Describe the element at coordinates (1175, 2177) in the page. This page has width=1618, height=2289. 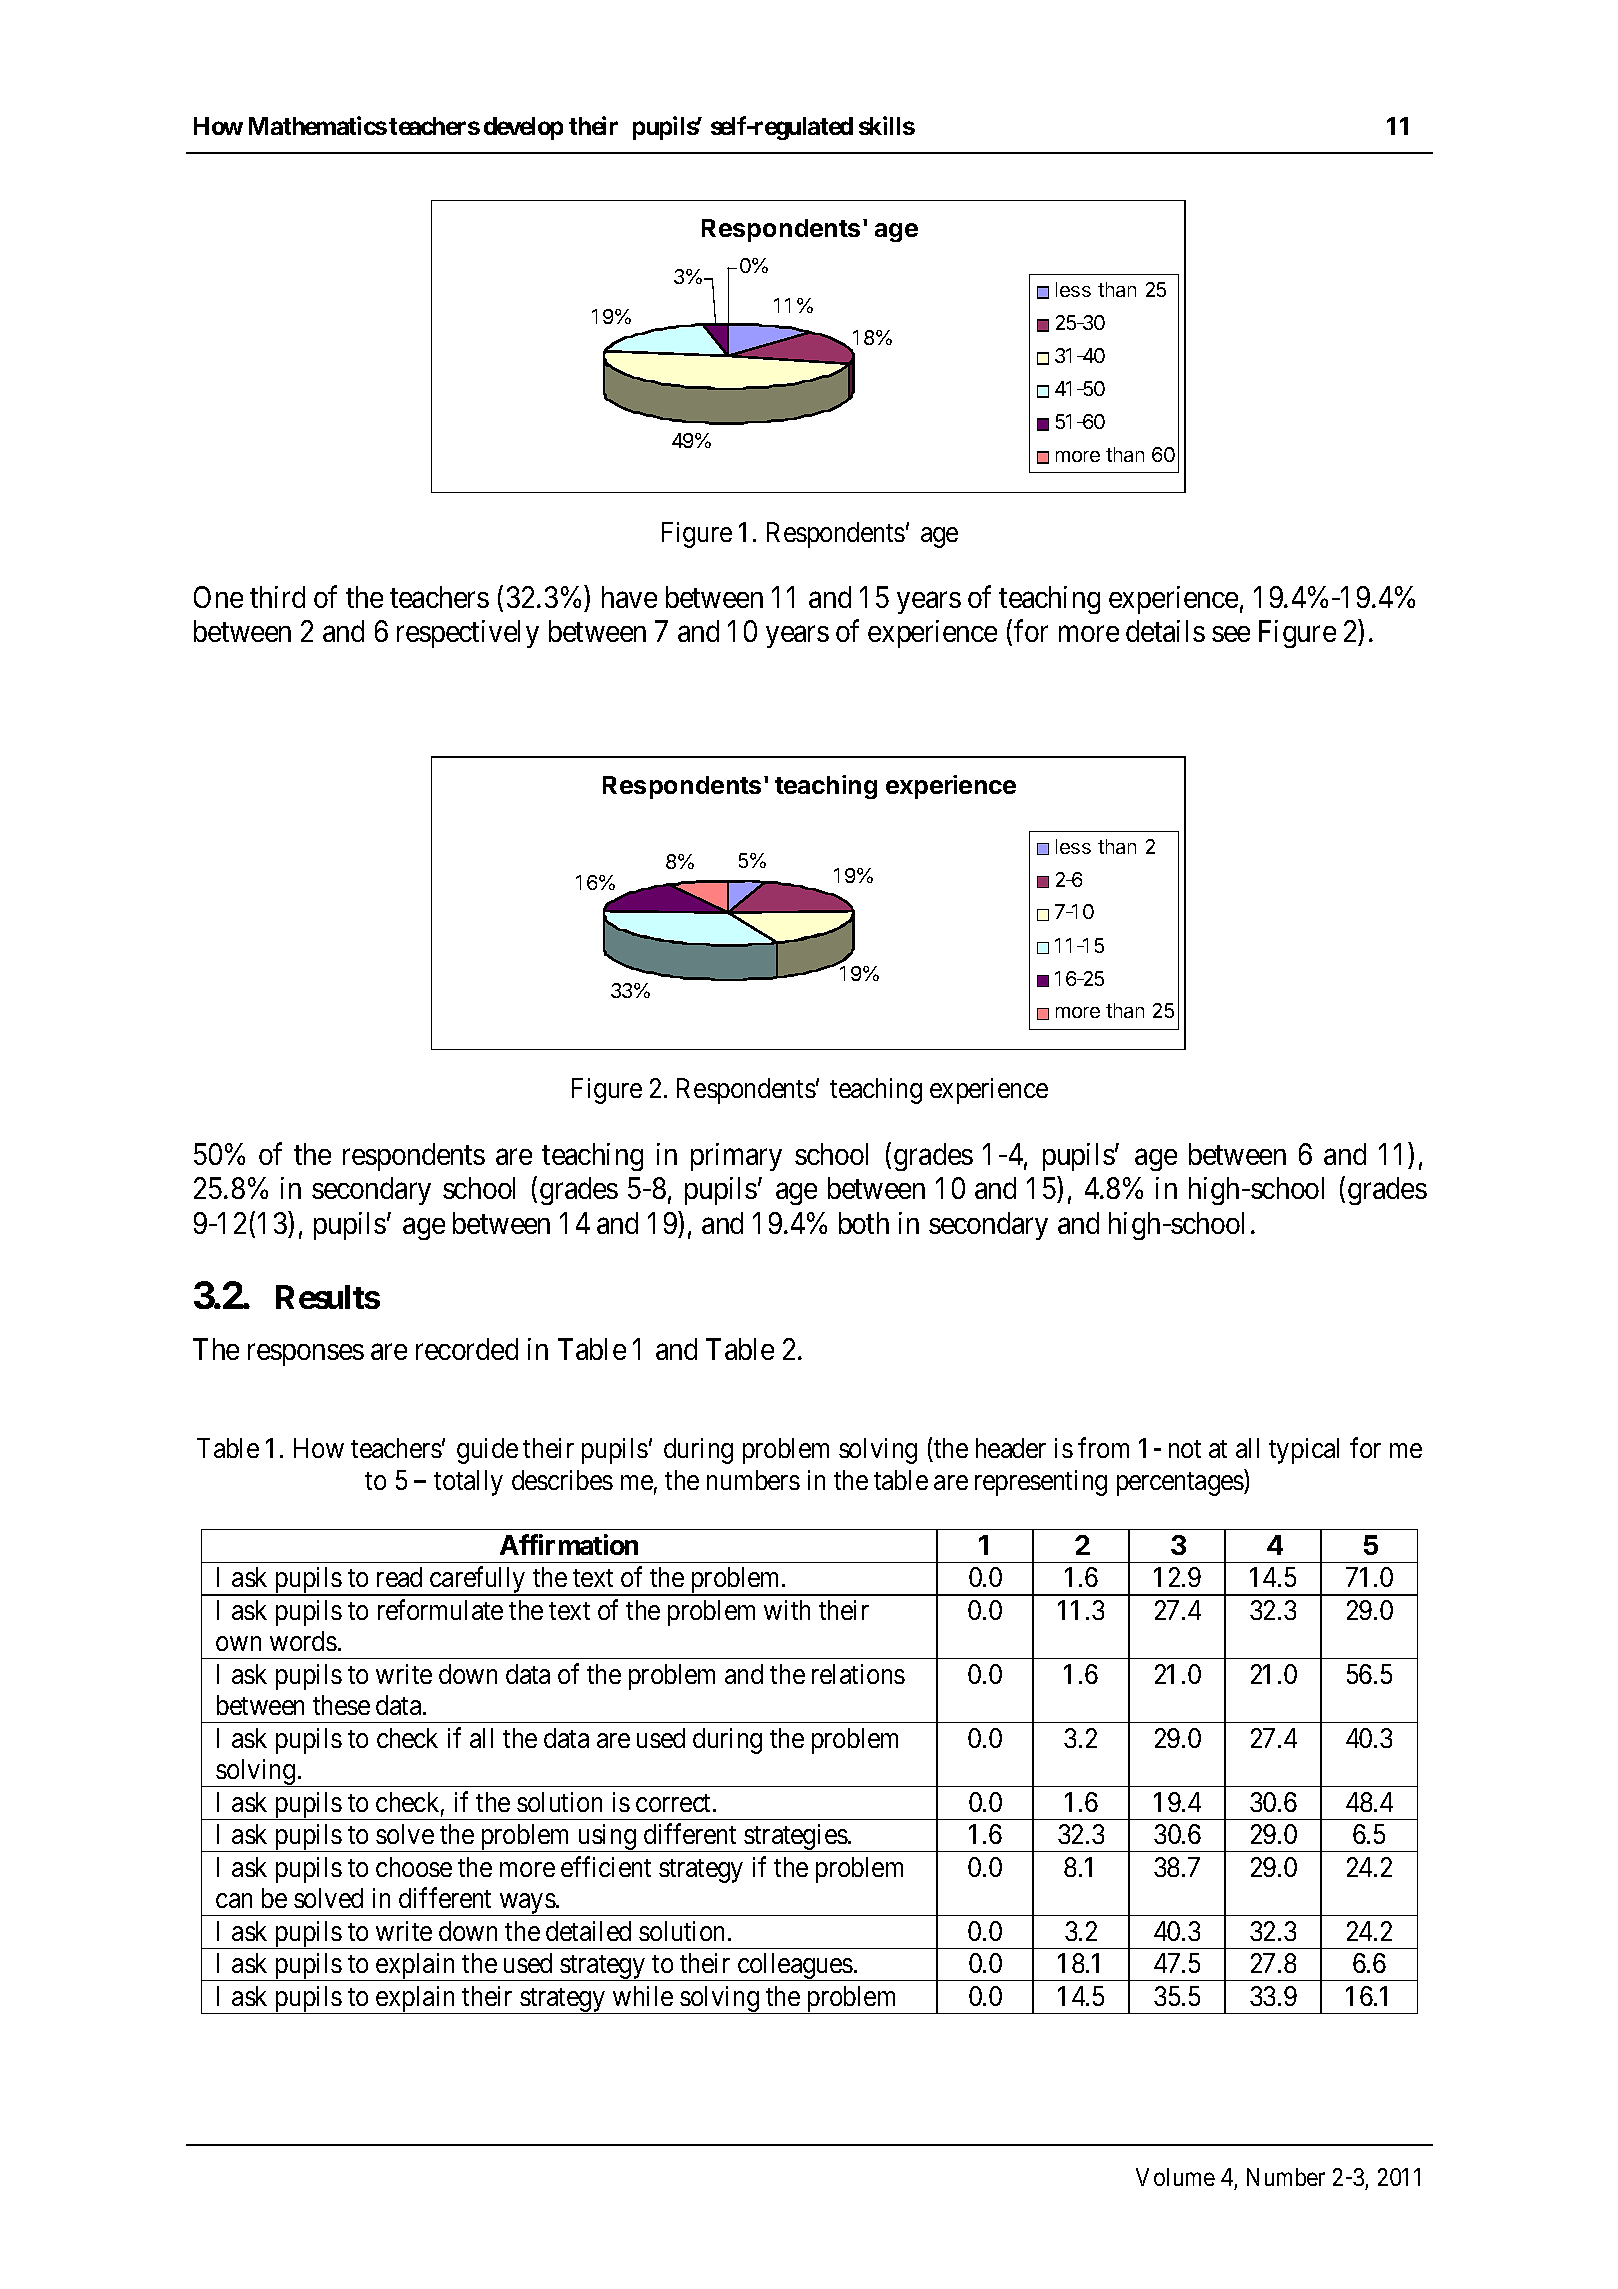
I see `Volume` at that location.
